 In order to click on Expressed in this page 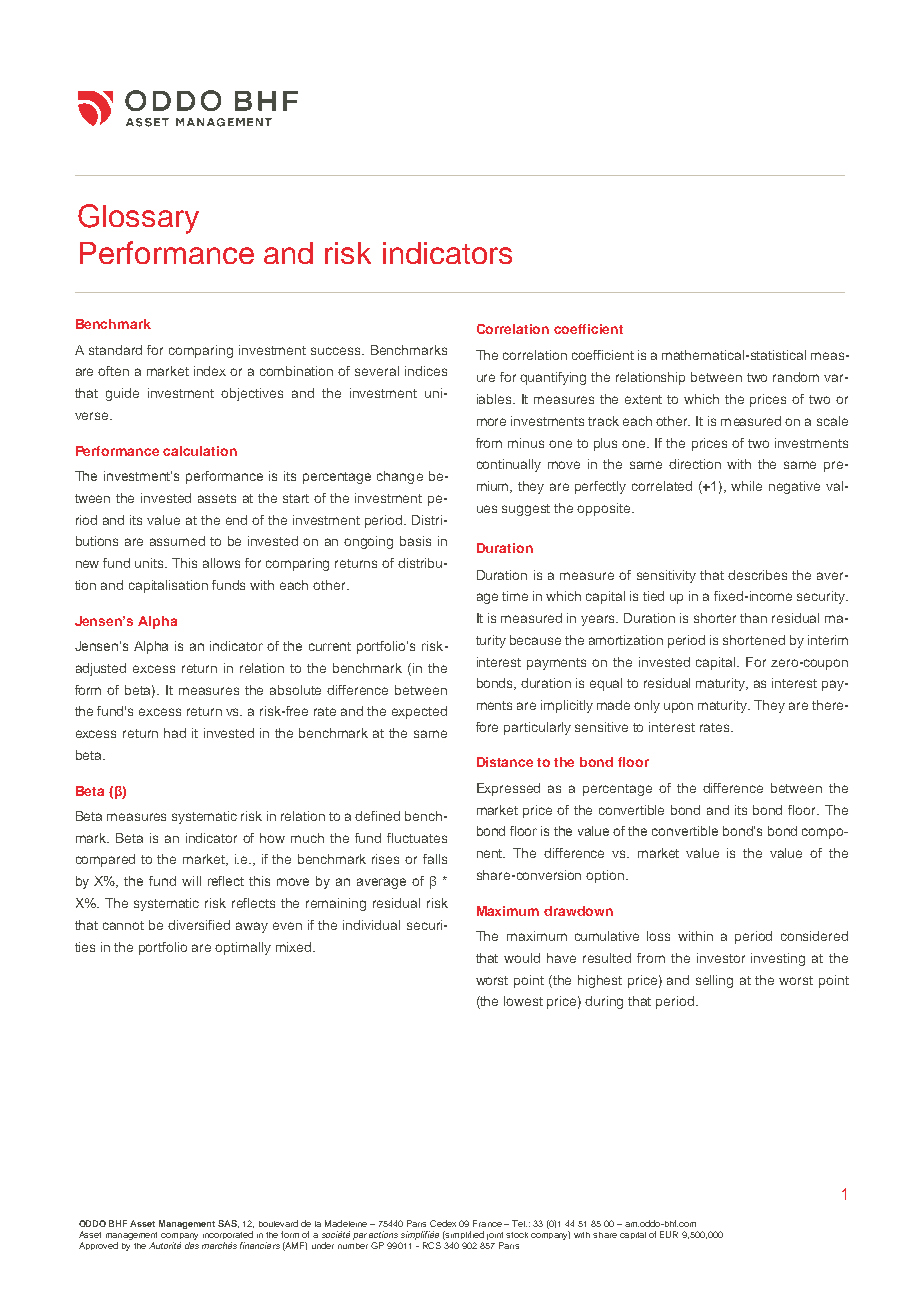, I will do `click(508, 789)`.
